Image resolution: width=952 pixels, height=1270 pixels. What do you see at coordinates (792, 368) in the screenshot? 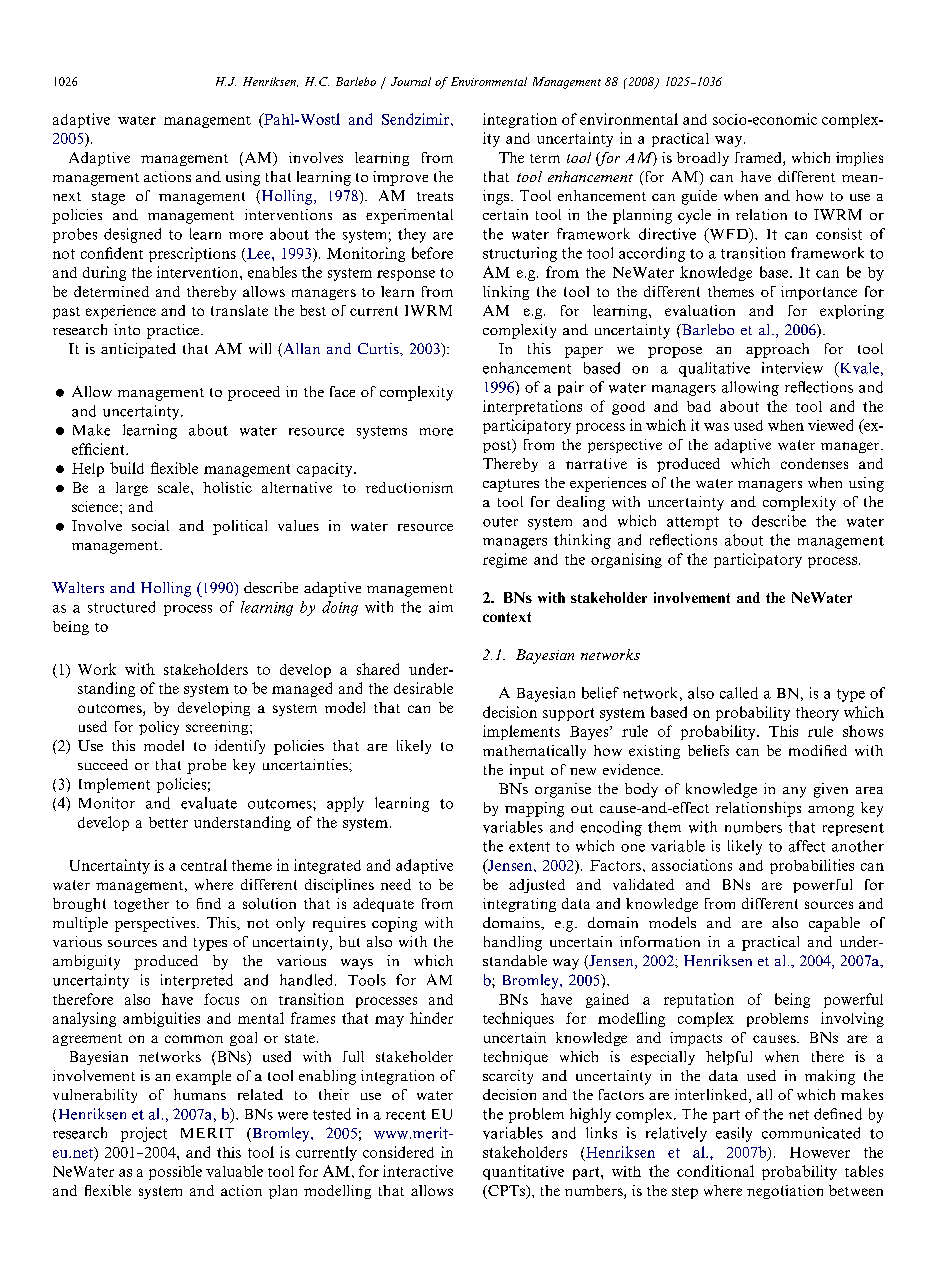
I see `interview` at bounding box center [792, 368].
